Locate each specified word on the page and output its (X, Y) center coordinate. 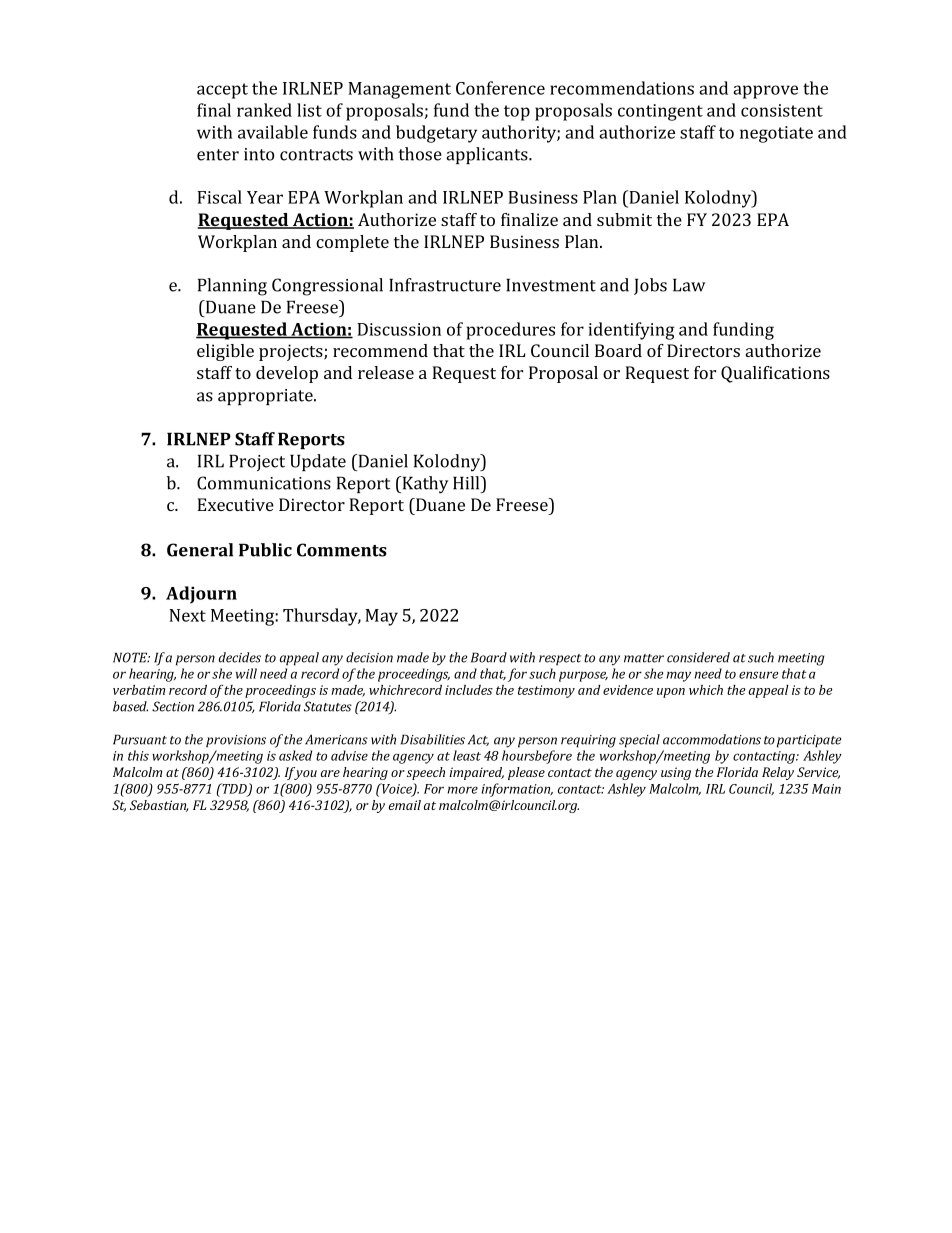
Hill (467, 483)
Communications (264, 483)
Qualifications (775, 374)
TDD (234, 789)
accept (222, 91)
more (463, 790)
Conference (500, 88)
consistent (782, 110)
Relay (778, 773)
